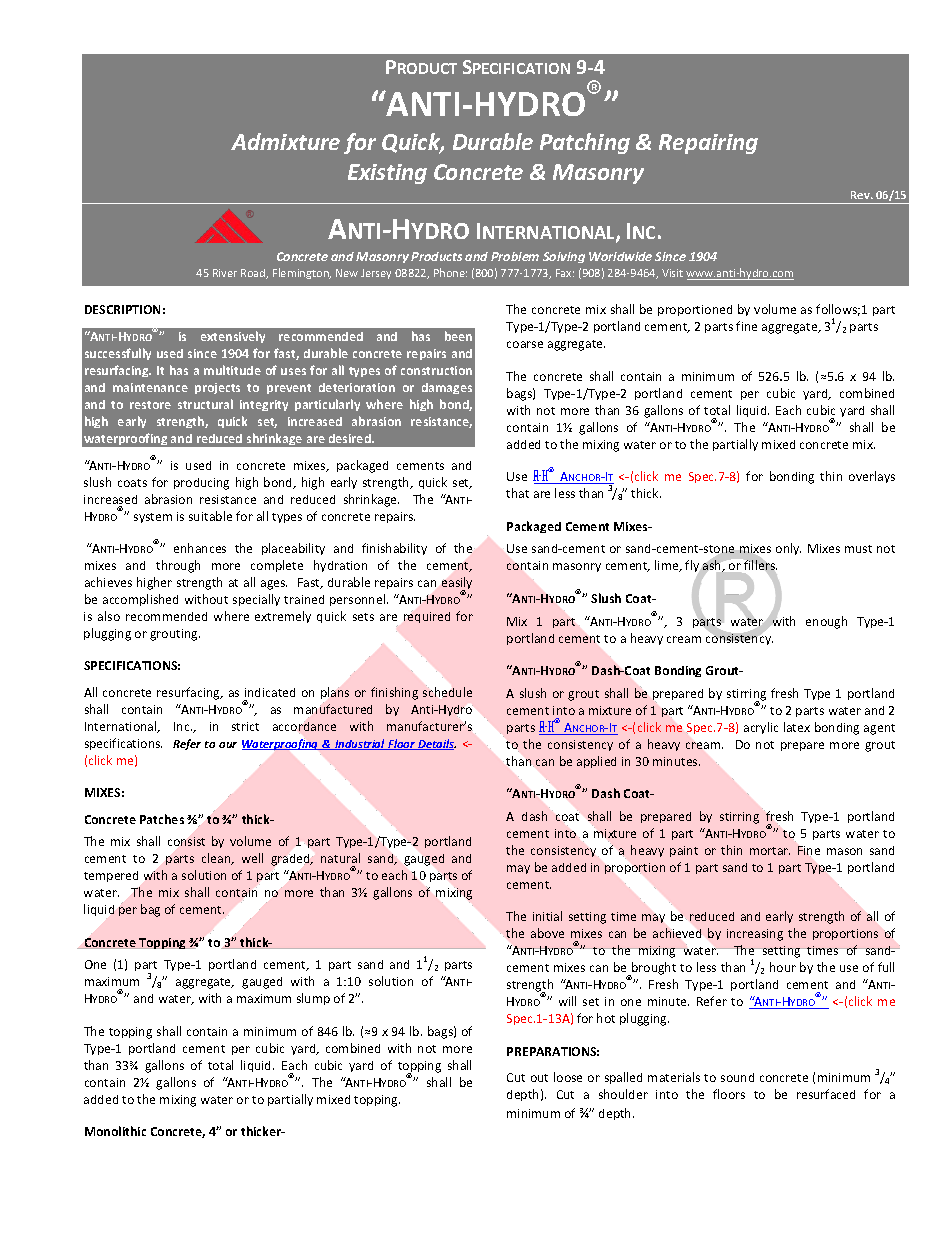 The width and height of the document is (952, 1233). What do you see at coordinates (708, 144) in the document?
I see `Repairing` at bounding box center [708, 144].
